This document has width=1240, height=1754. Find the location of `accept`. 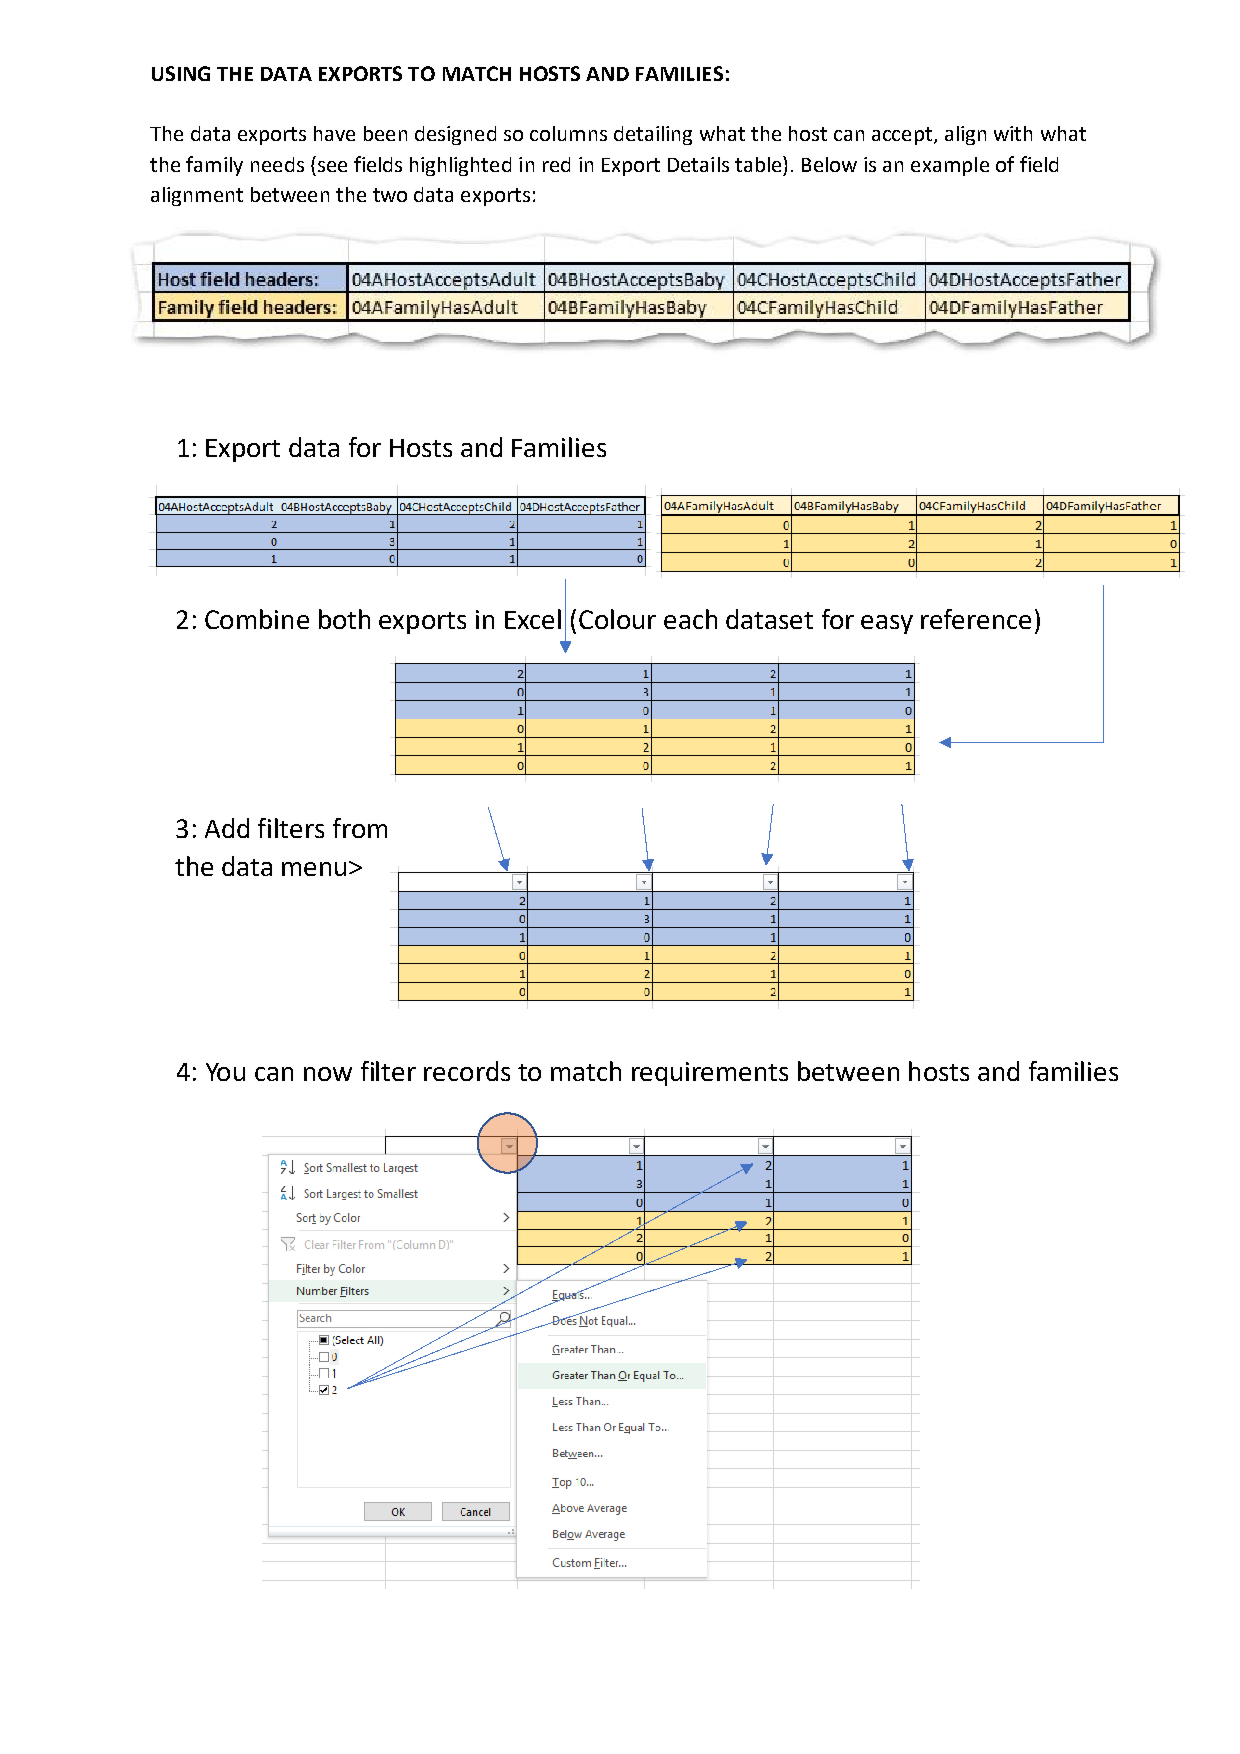

accept is located at coordinates (902, 136).
